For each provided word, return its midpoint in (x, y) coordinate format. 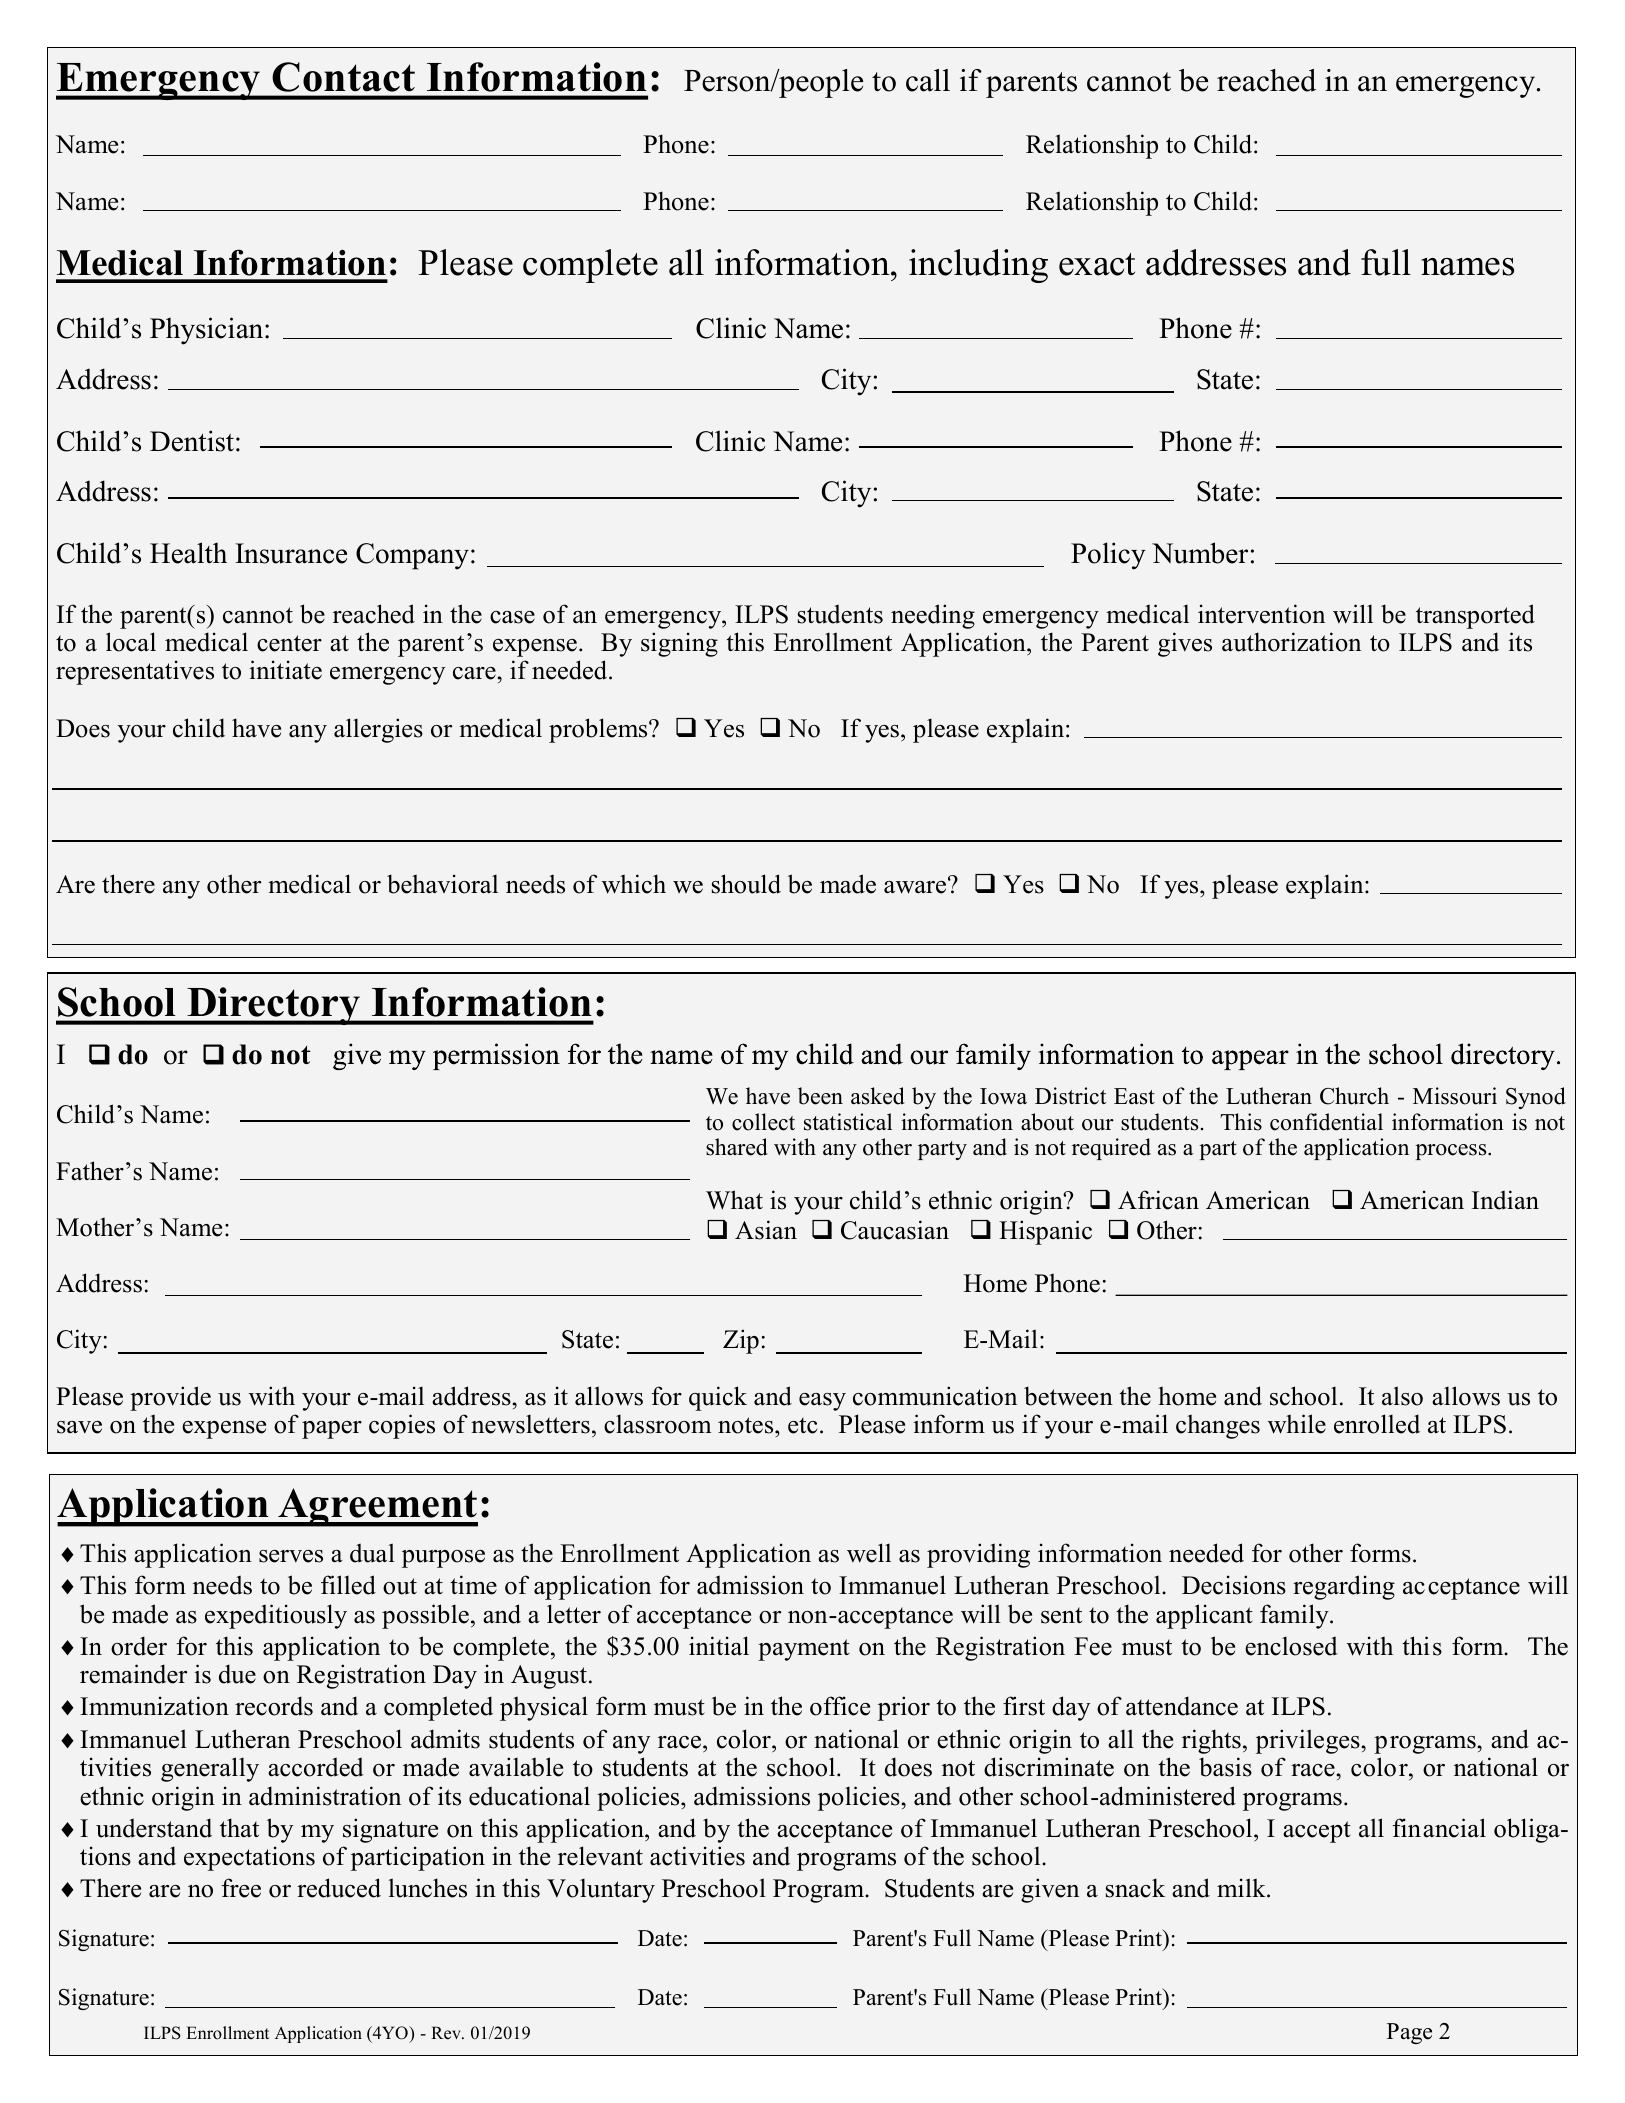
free (241, 1888)
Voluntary (601, 1890)
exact (1097, 264)
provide (170, 1398)
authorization (1291, 642)
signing (679, 644)
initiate (285, 670)
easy (822, 1402)
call (928, 80)
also (1402, 1396)
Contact (343, 77)
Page (1409, 2033)
